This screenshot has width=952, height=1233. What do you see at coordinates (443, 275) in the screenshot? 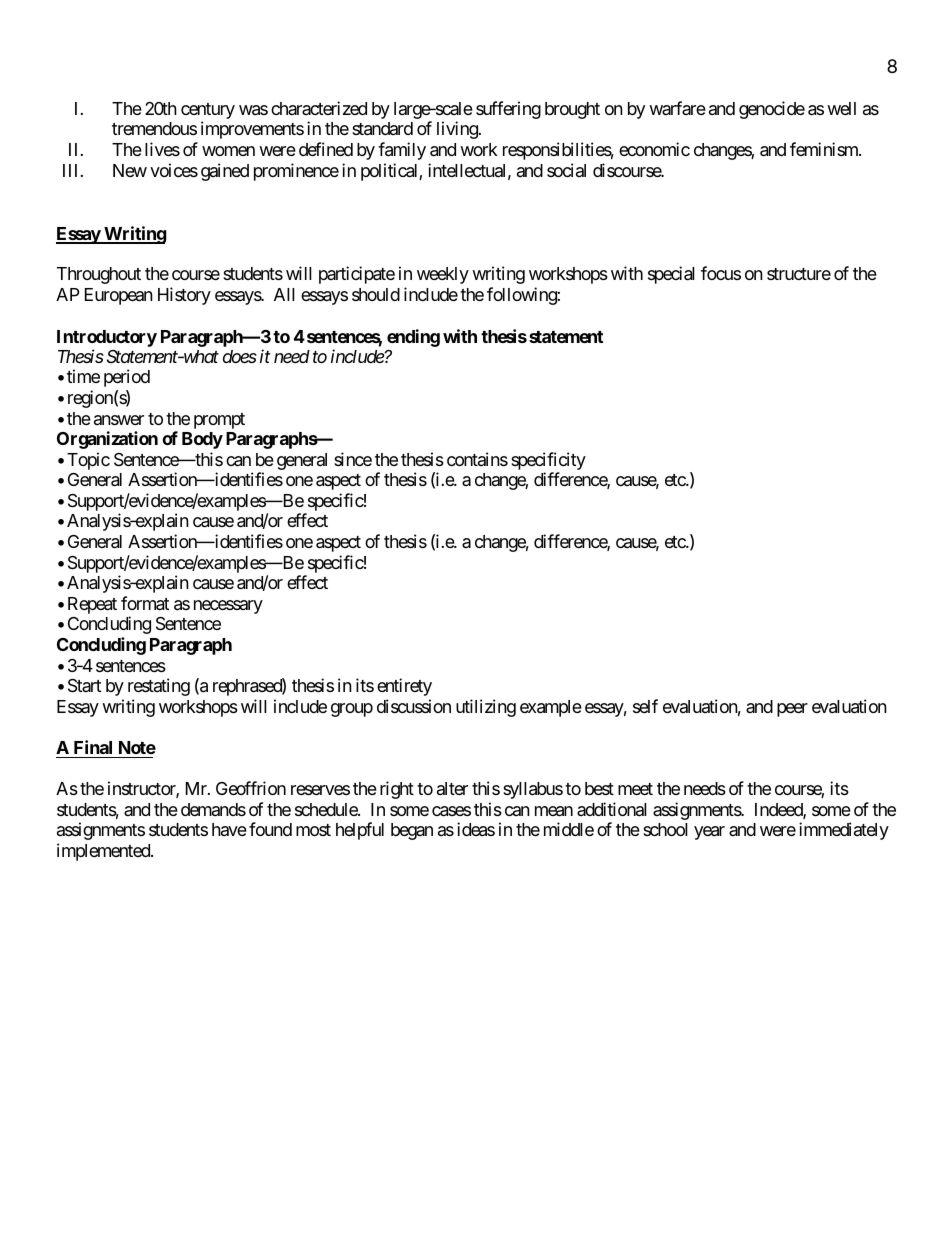
I see `weekly` at bounding box center [443, 275].
